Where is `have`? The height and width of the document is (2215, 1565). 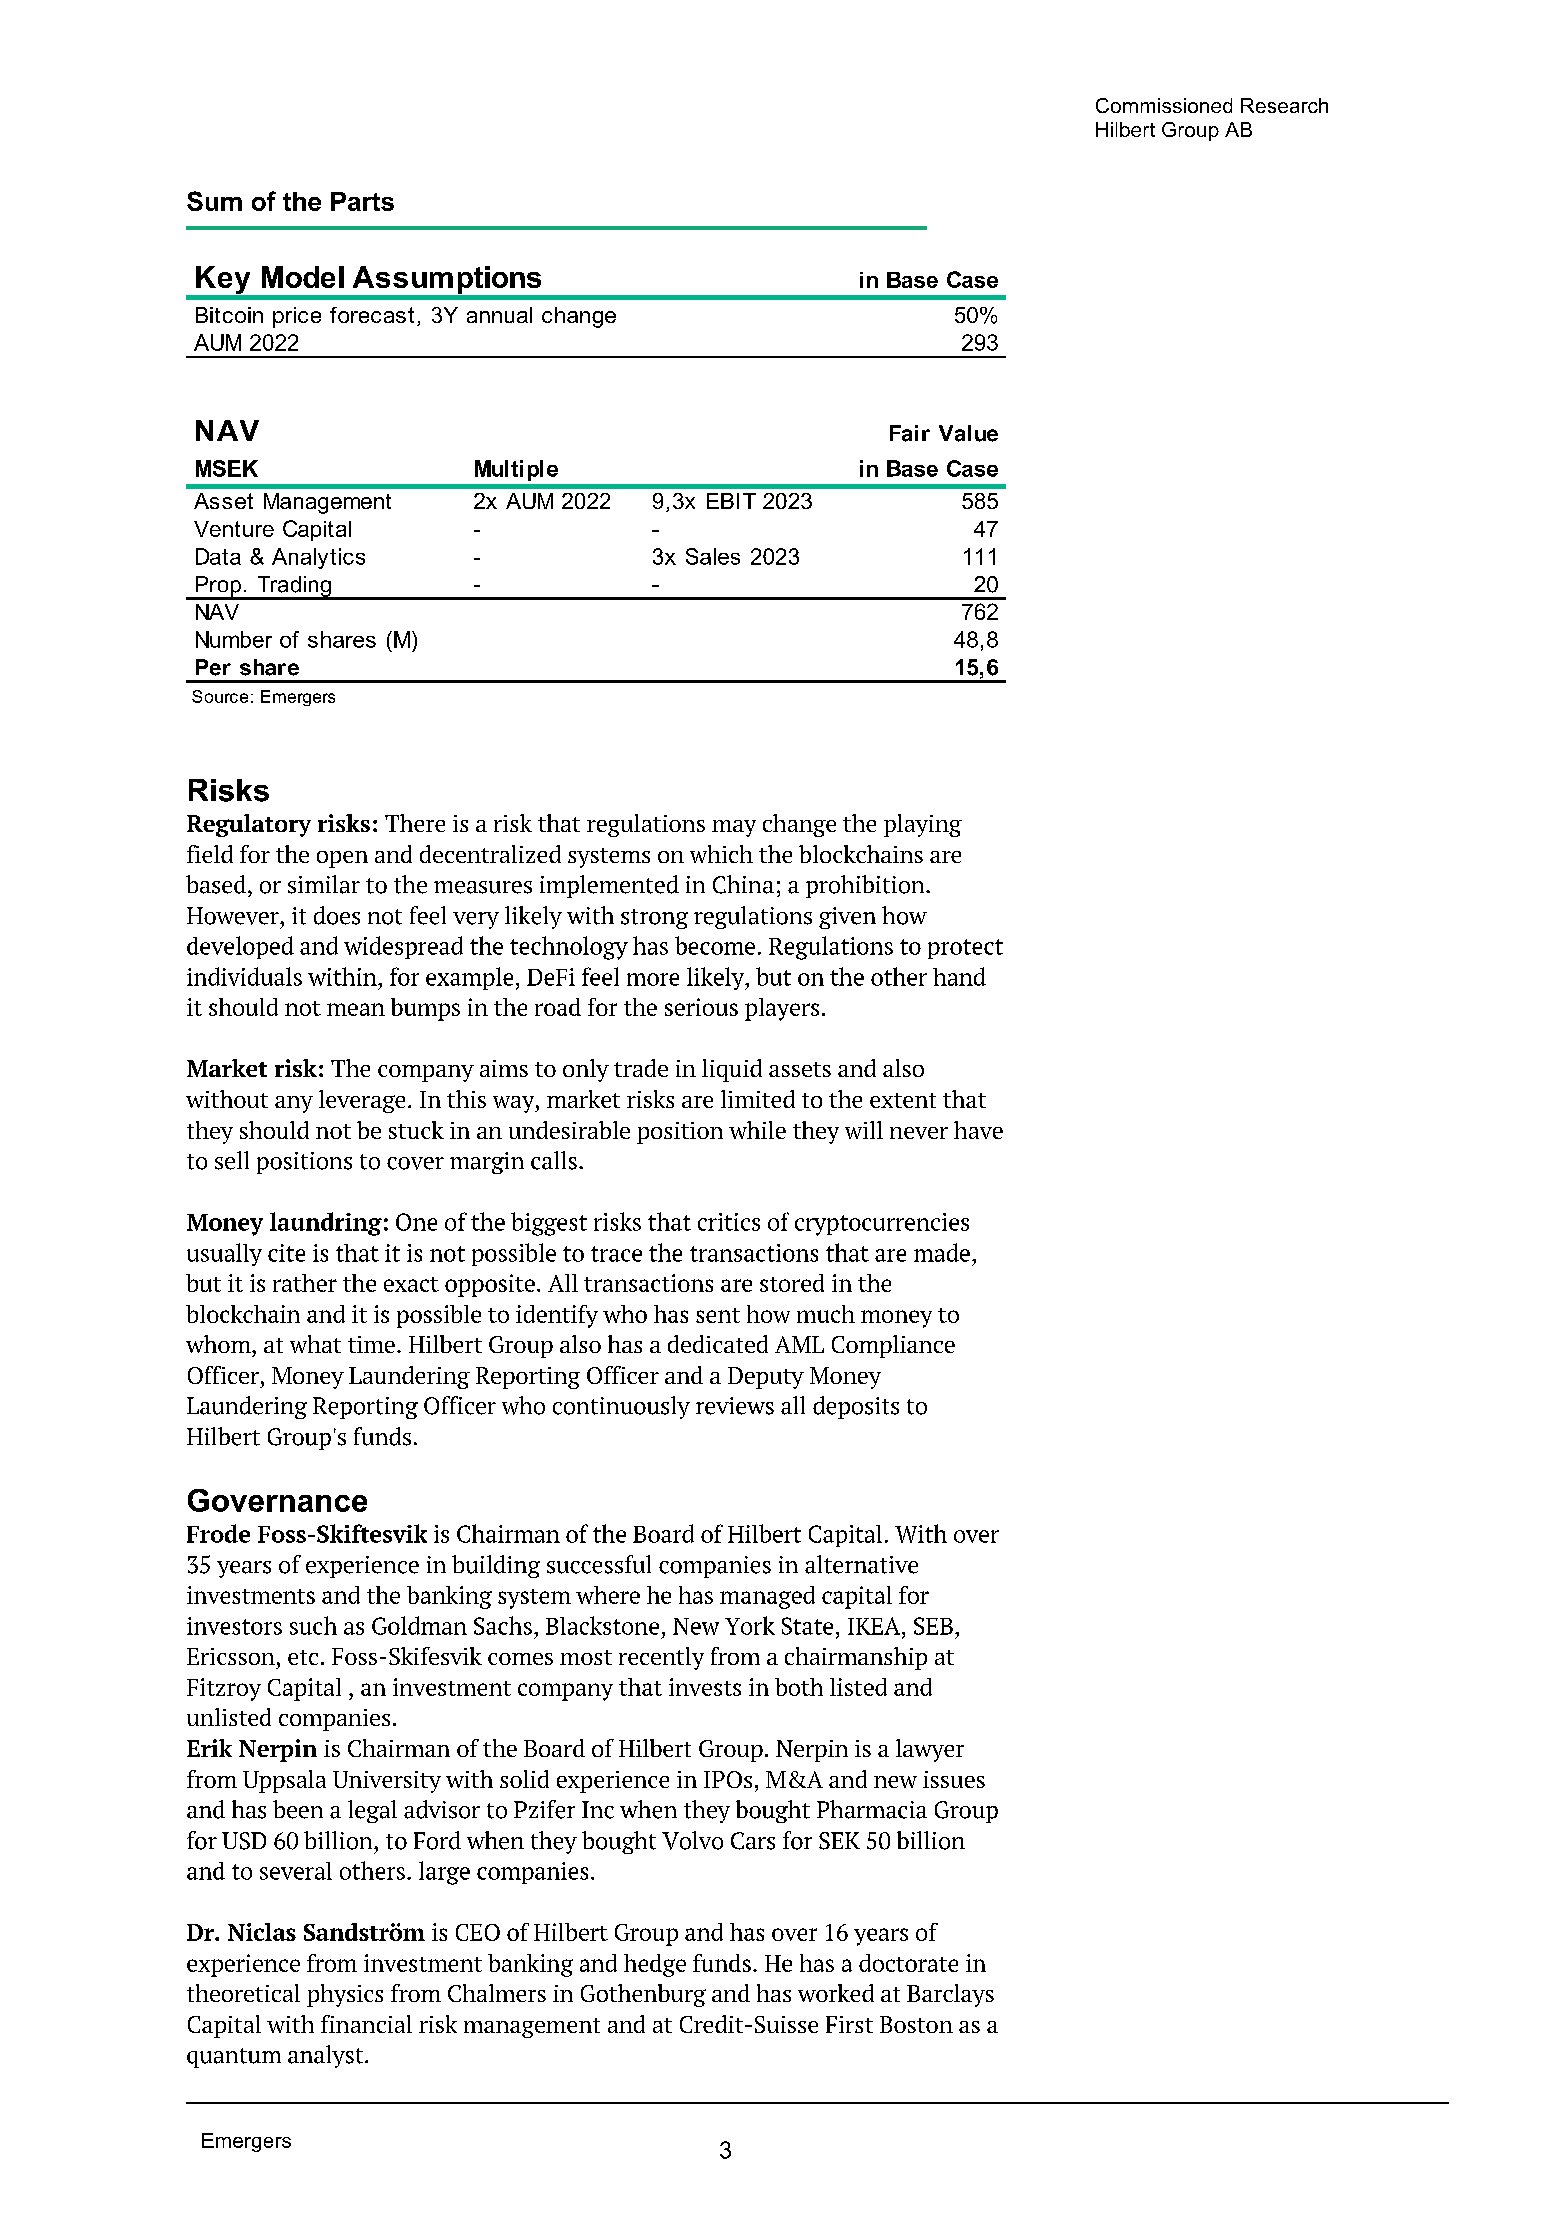
have is located at coordinates (978, 1130).
